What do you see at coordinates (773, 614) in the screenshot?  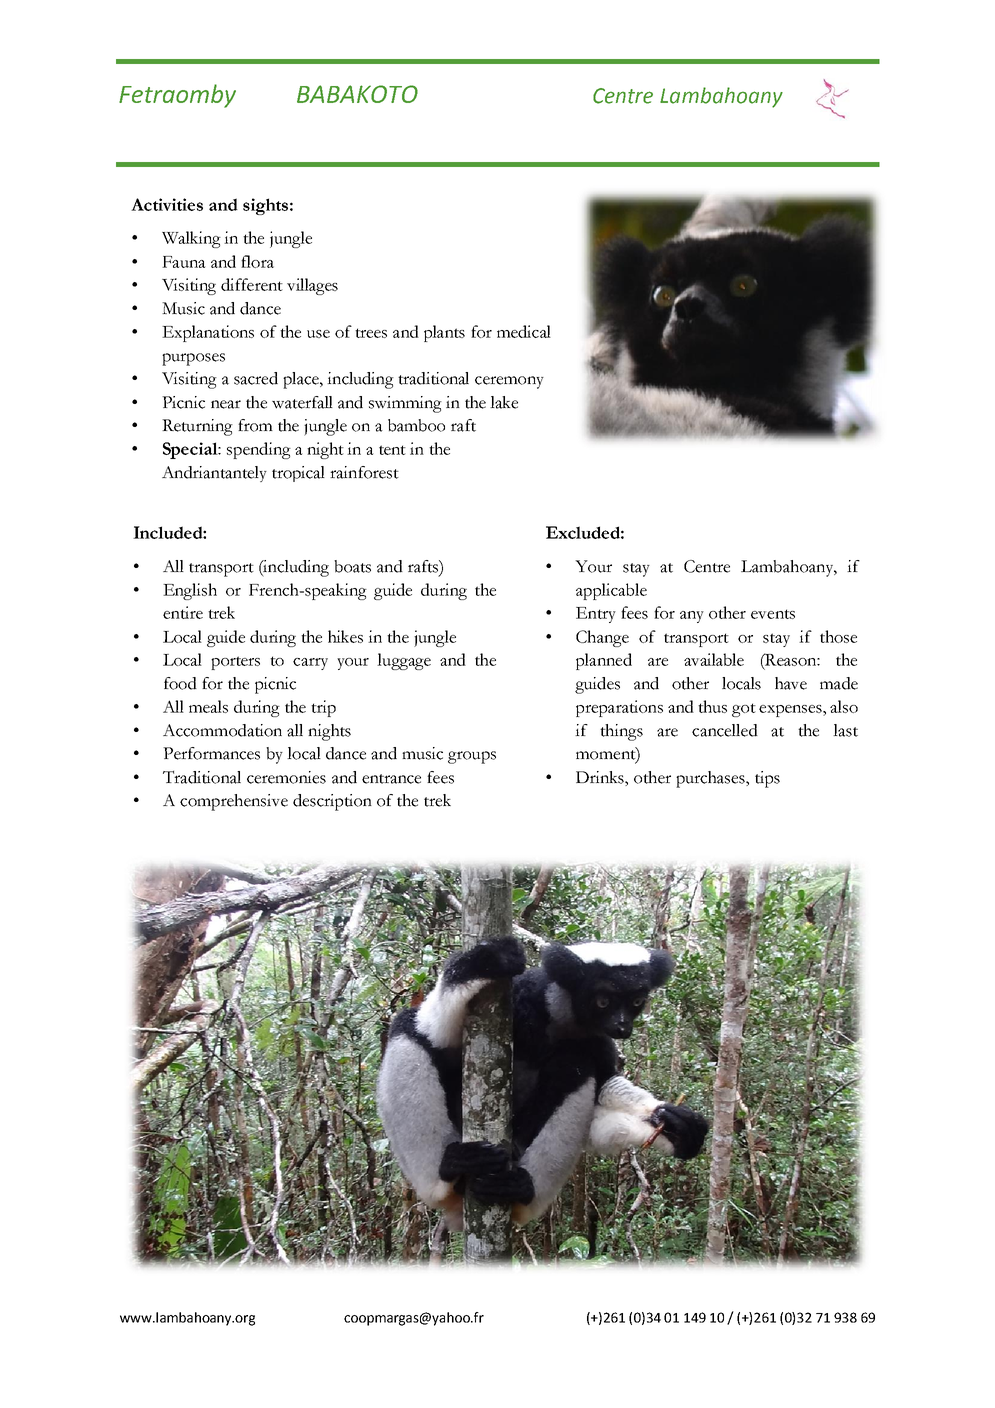 I see `events` at bounding box center [773, 614].
